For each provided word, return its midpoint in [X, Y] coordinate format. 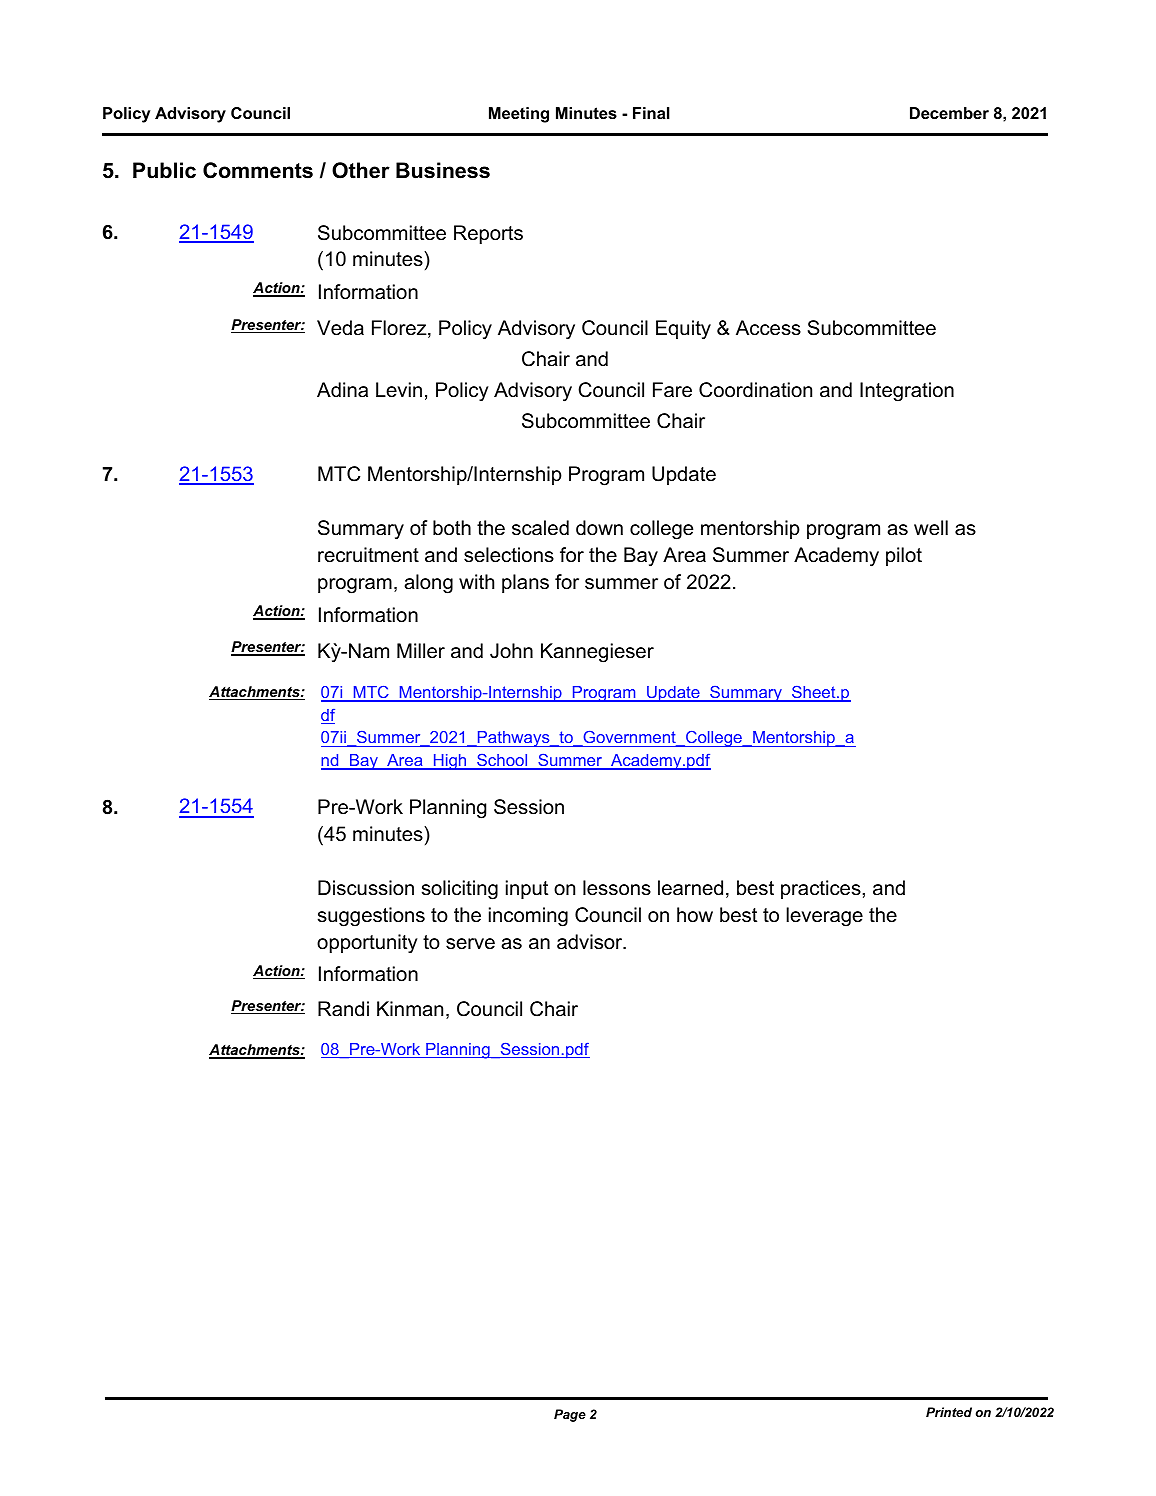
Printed [949, 1412]
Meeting [519, 115]
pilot [904, 556]
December [949, 113]
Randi [343, 1009]
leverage [824, 917]
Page [570, 1415]
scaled [540, 528]
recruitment [368, 555]
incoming [528, 917]
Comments [258, 170]
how [695, 915]
